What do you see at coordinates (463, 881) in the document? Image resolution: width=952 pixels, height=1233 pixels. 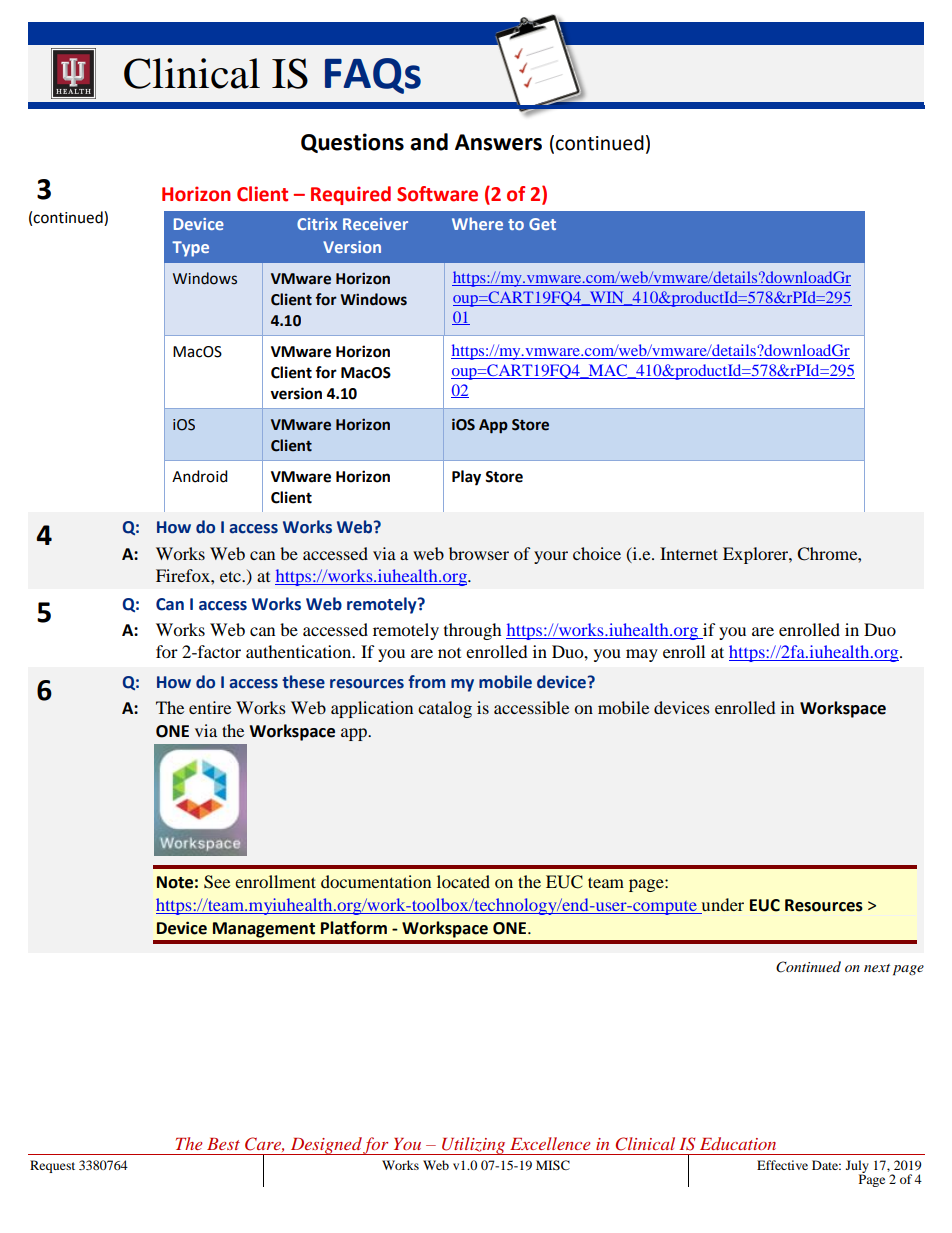 I see `located` at bounding box center [463, 881].
